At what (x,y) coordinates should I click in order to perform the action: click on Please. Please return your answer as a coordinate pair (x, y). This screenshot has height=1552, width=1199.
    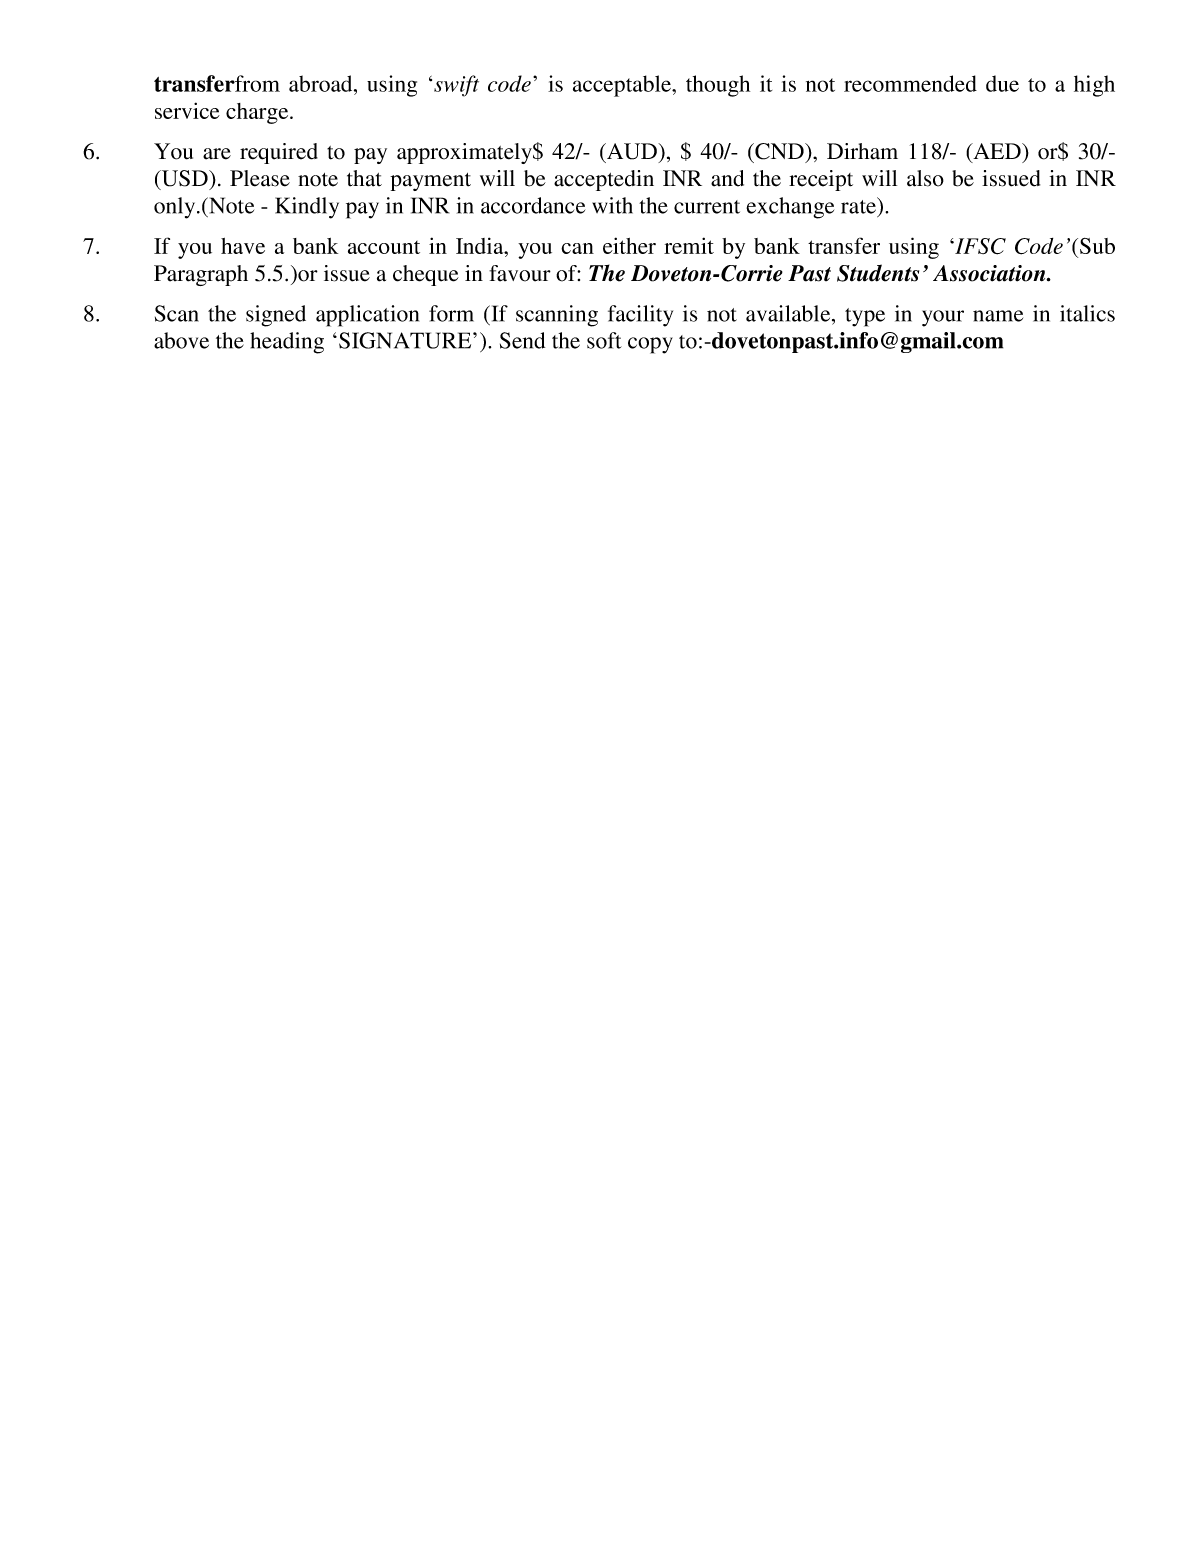
    Looking at the image, I should click on (260, 178).
